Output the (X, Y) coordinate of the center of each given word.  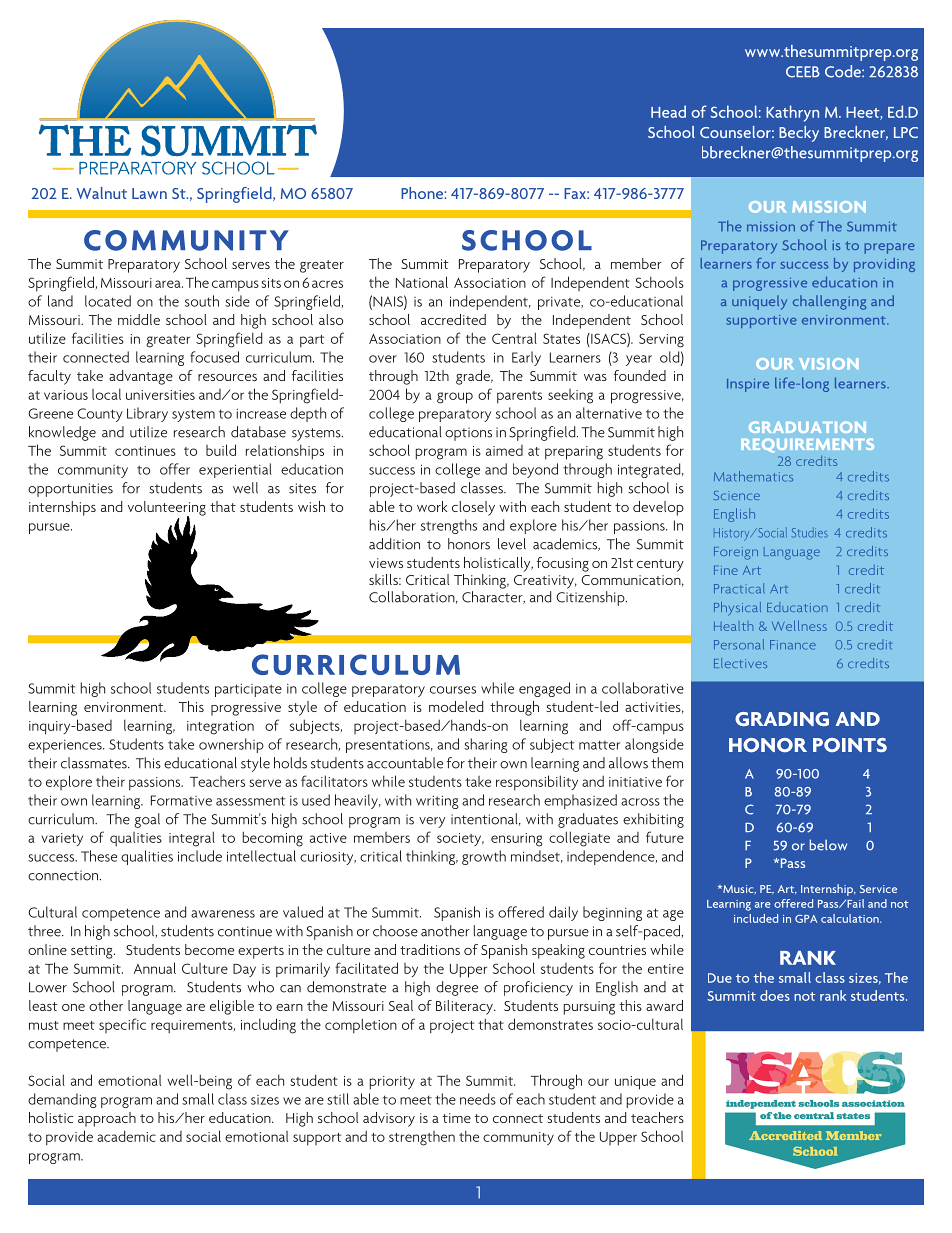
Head (668, 111)
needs (478, 1099)
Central (514, 338)
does (775, 995)
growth (484, 857)
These (99, 856)
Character (493, 597)
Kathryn (792, 113)
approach (107, 1119)
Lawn (149, 193)
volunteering (167, 509)
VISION (828, 364)
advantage (141, 377)
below (828, 845)
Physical (737, 609)
